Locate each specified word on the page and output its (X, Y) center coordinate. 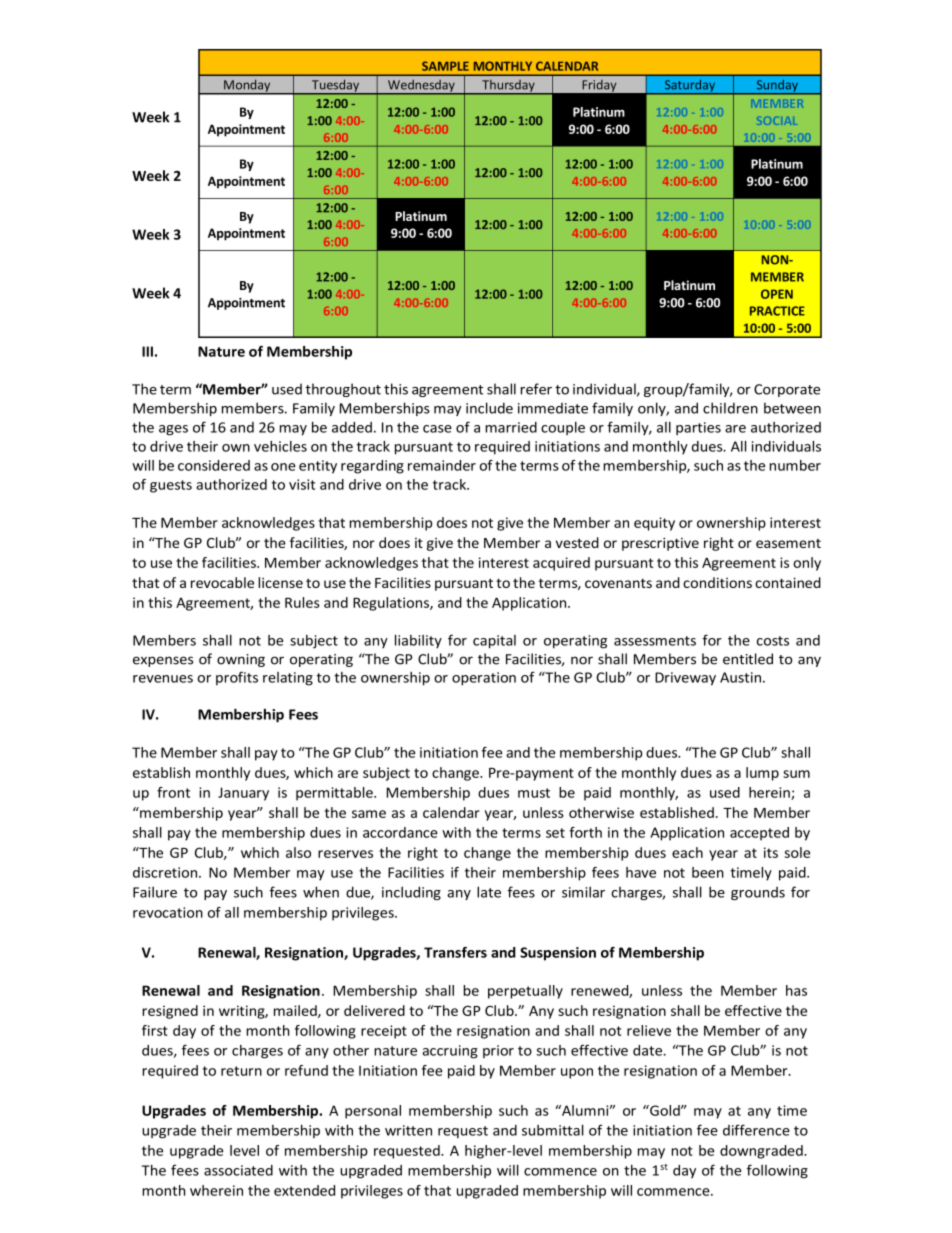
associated (238, 1170)
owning (241, 660)
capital (494, 642)
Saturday (689, 87)
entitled (748, 659)
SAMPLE (445, 66)
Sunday (777, 87)
